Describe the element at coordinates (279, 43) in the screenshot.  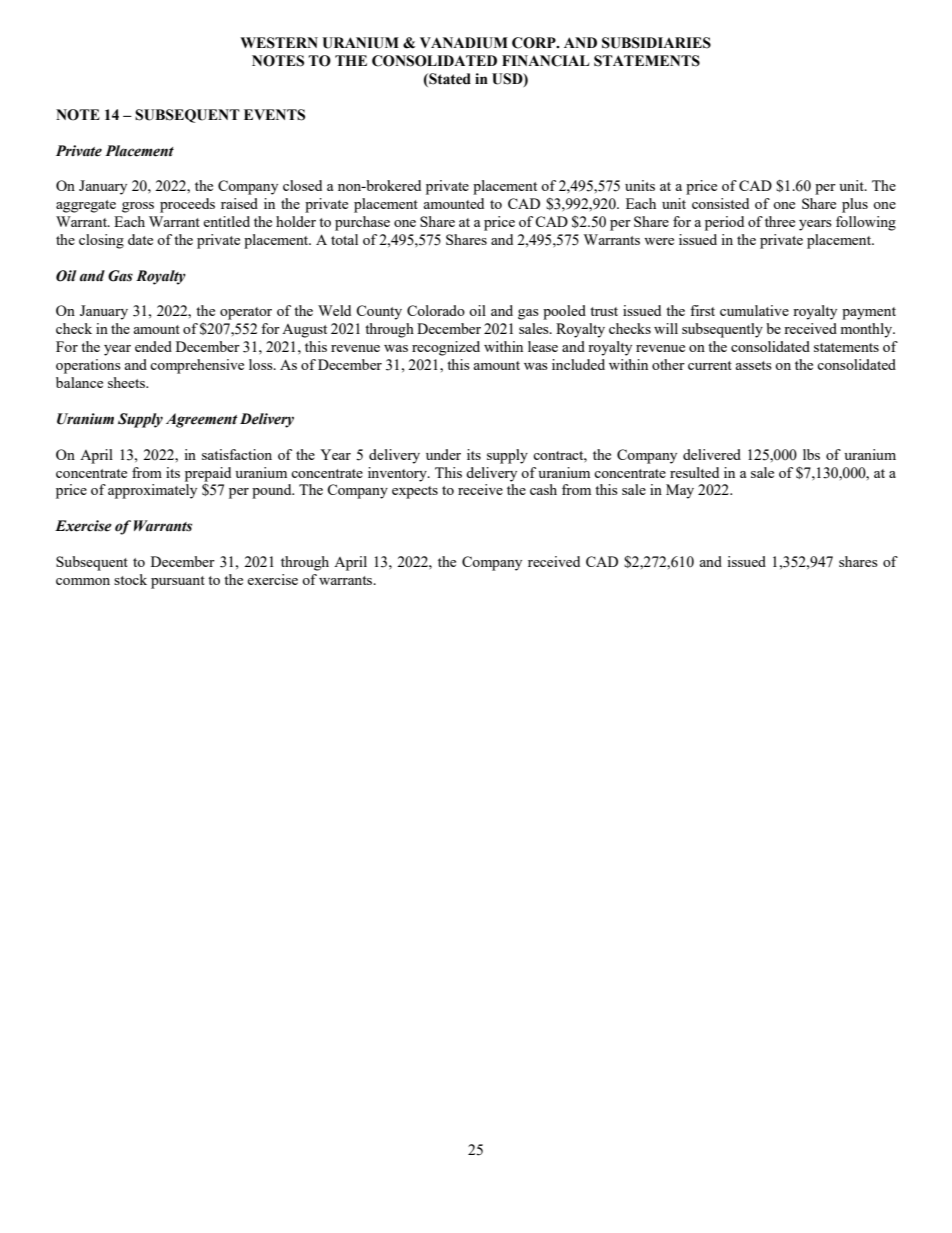
I see `WESTERN` at that location.
